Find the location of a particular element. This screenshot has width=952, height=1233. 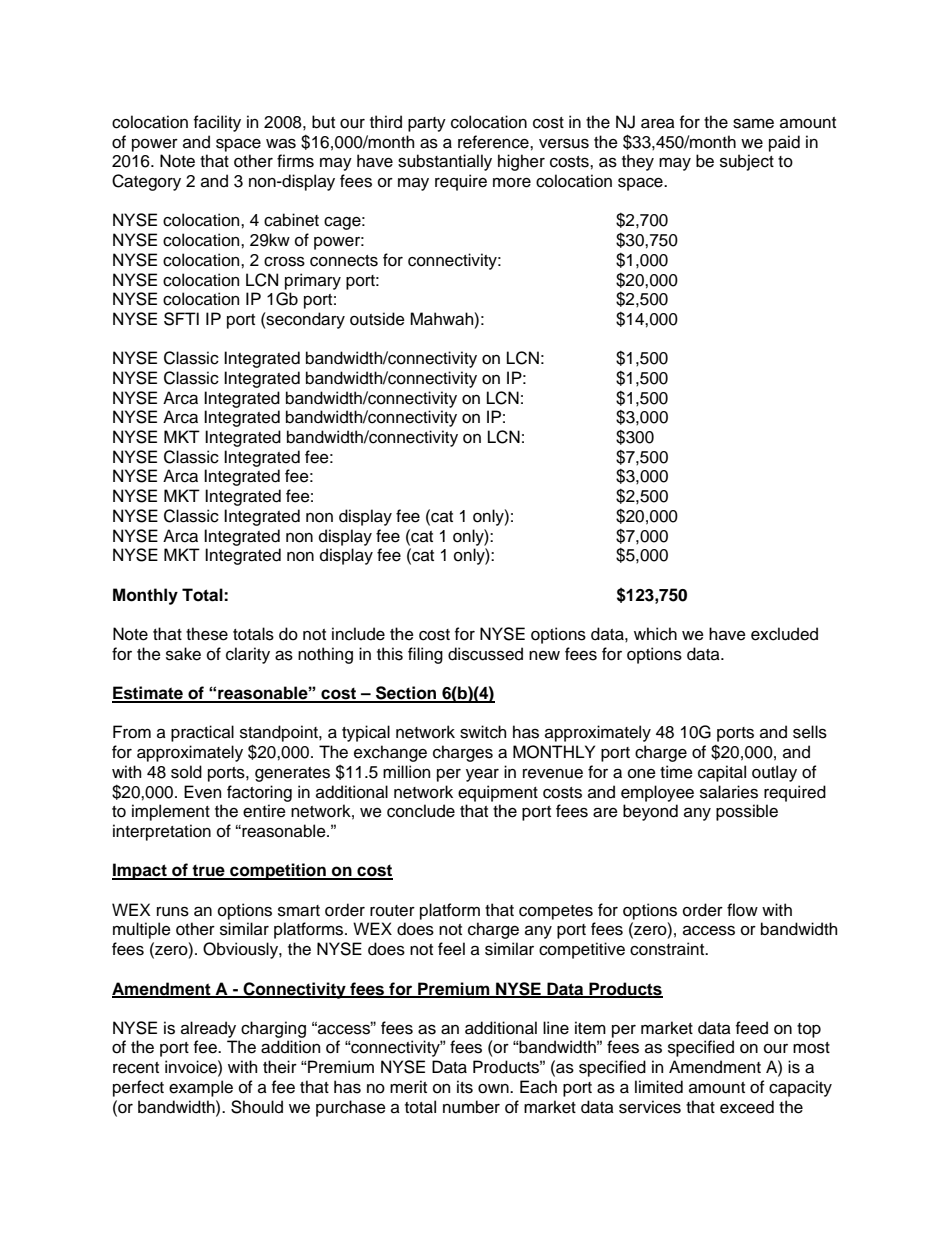

facility is located at coordinates (217, 123).
